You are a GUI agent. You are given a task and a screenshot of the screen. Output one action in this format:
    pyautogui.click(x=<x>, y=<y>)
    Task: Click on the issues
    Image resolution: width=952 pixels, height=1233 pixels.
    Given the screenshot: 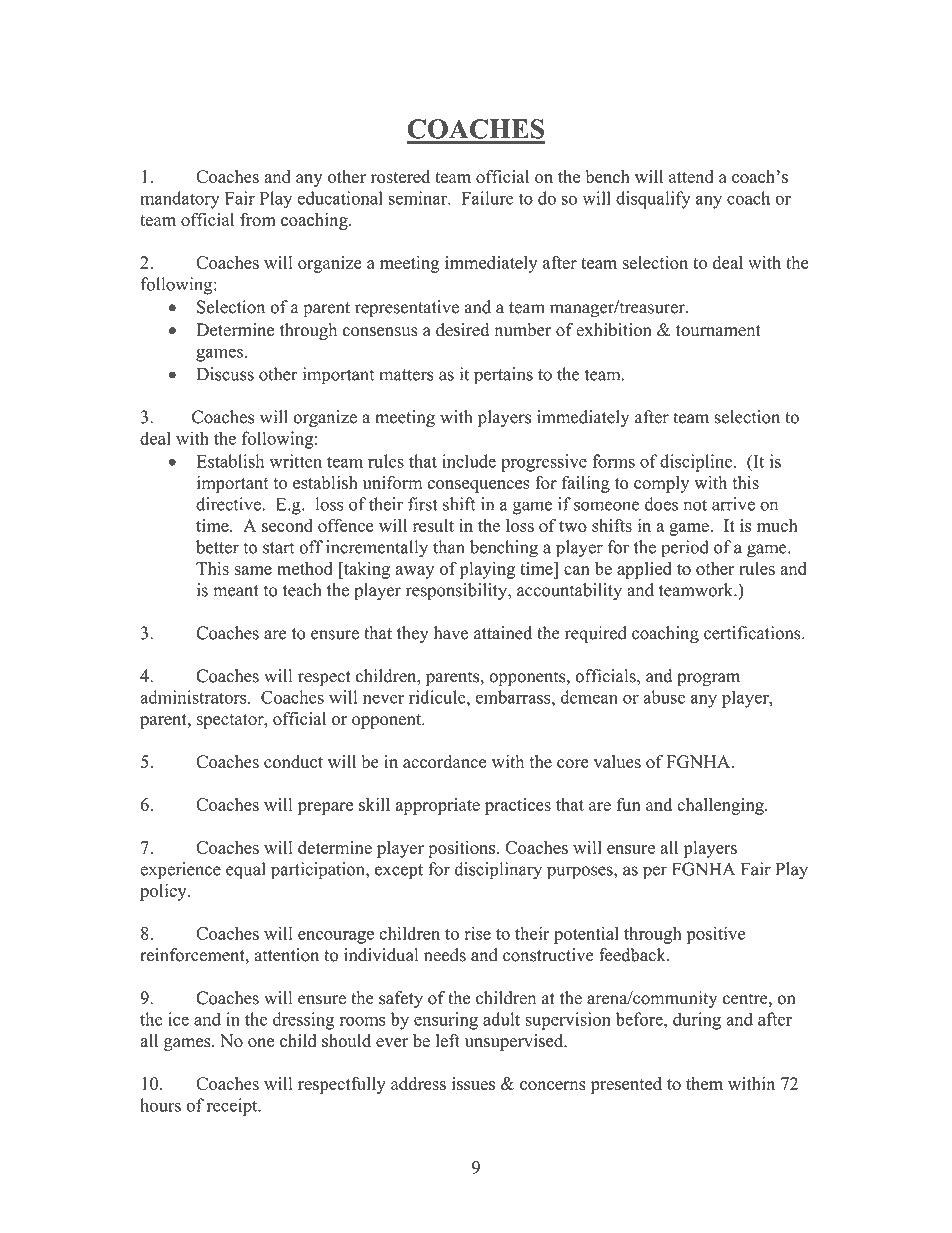 What is the action you would take?
    pyautogui.click(x=473, y=1084)
